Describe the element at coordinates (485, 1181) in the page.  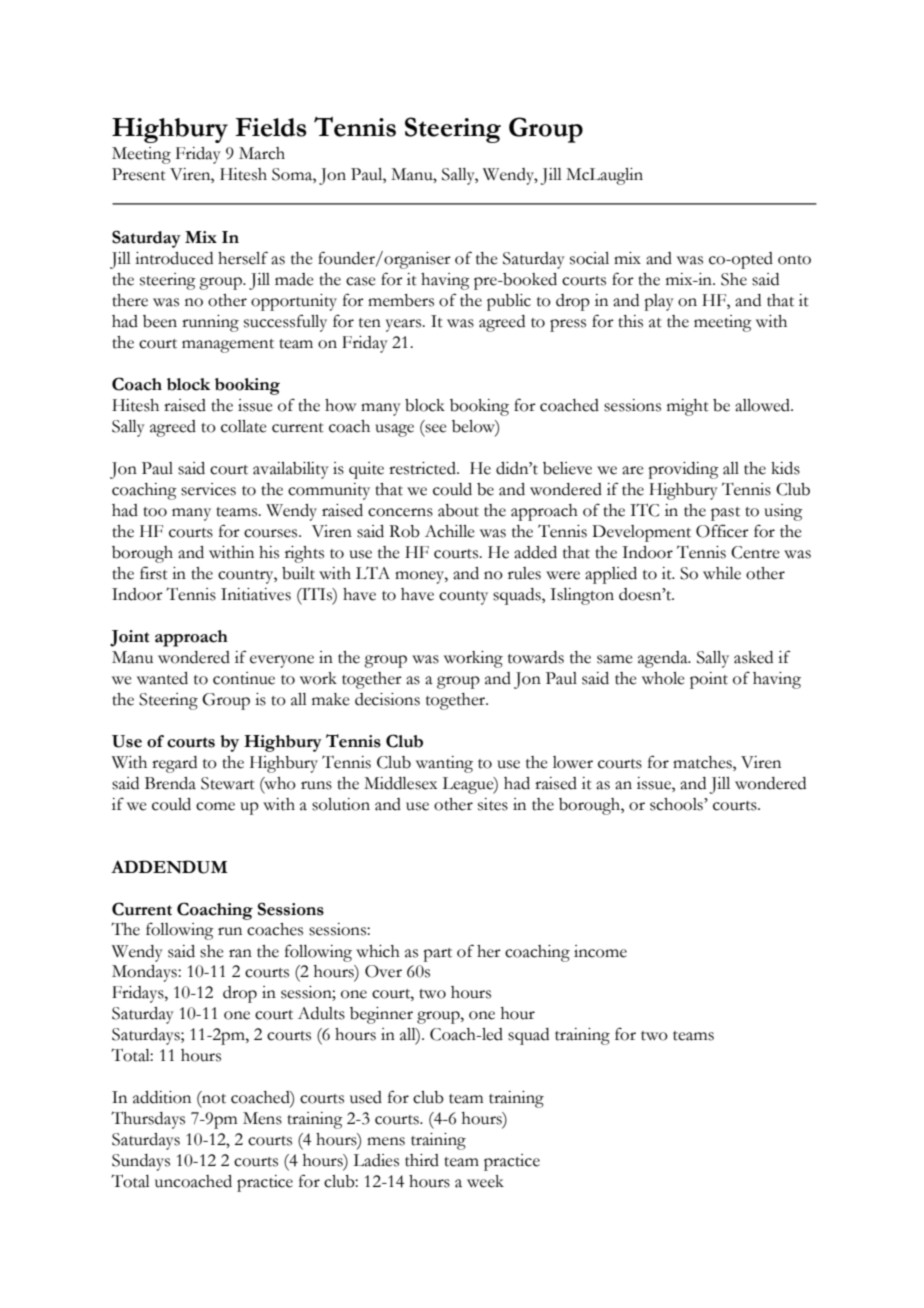
I see `week` at that location.
